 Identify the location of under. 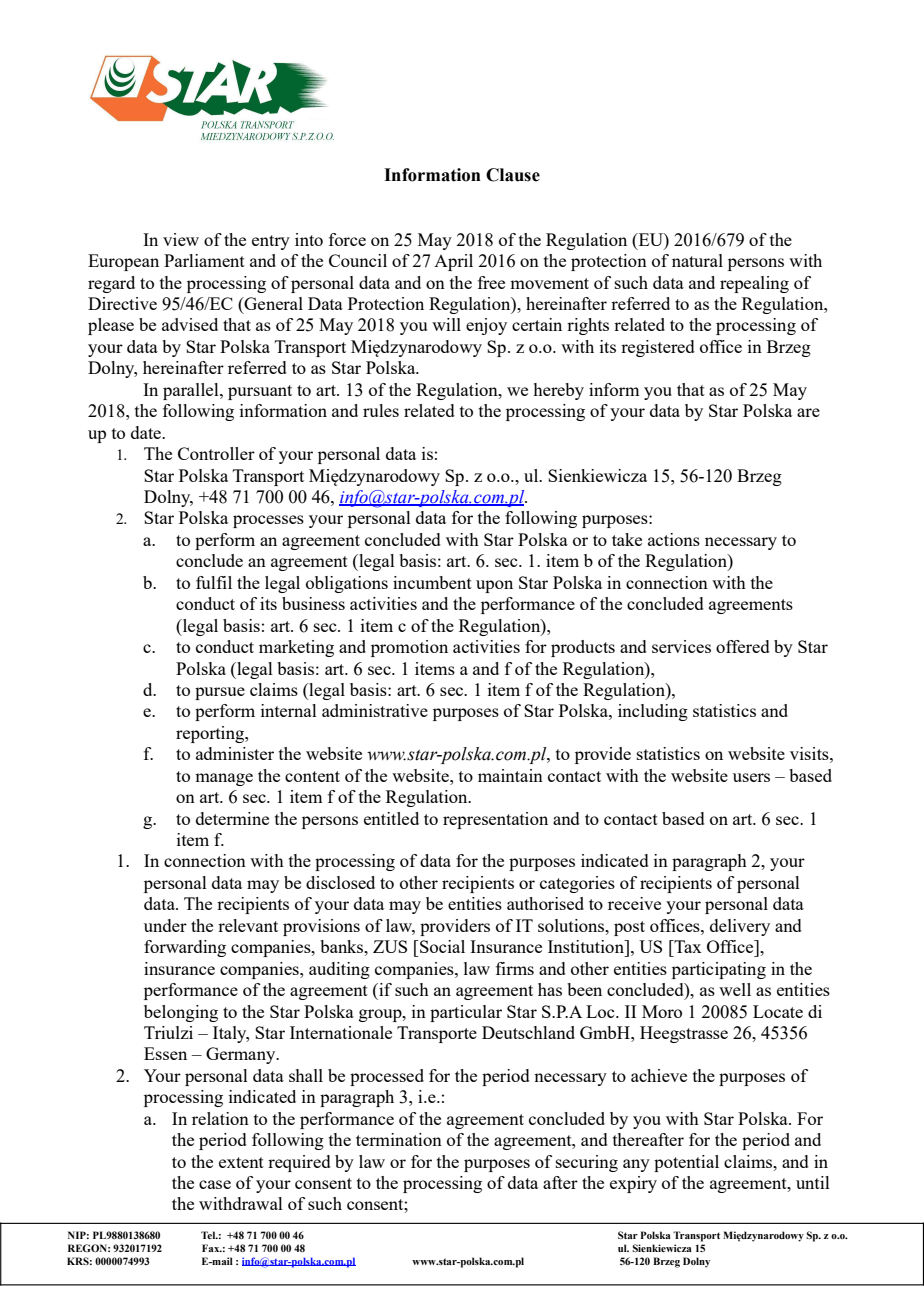
(165, 925).
